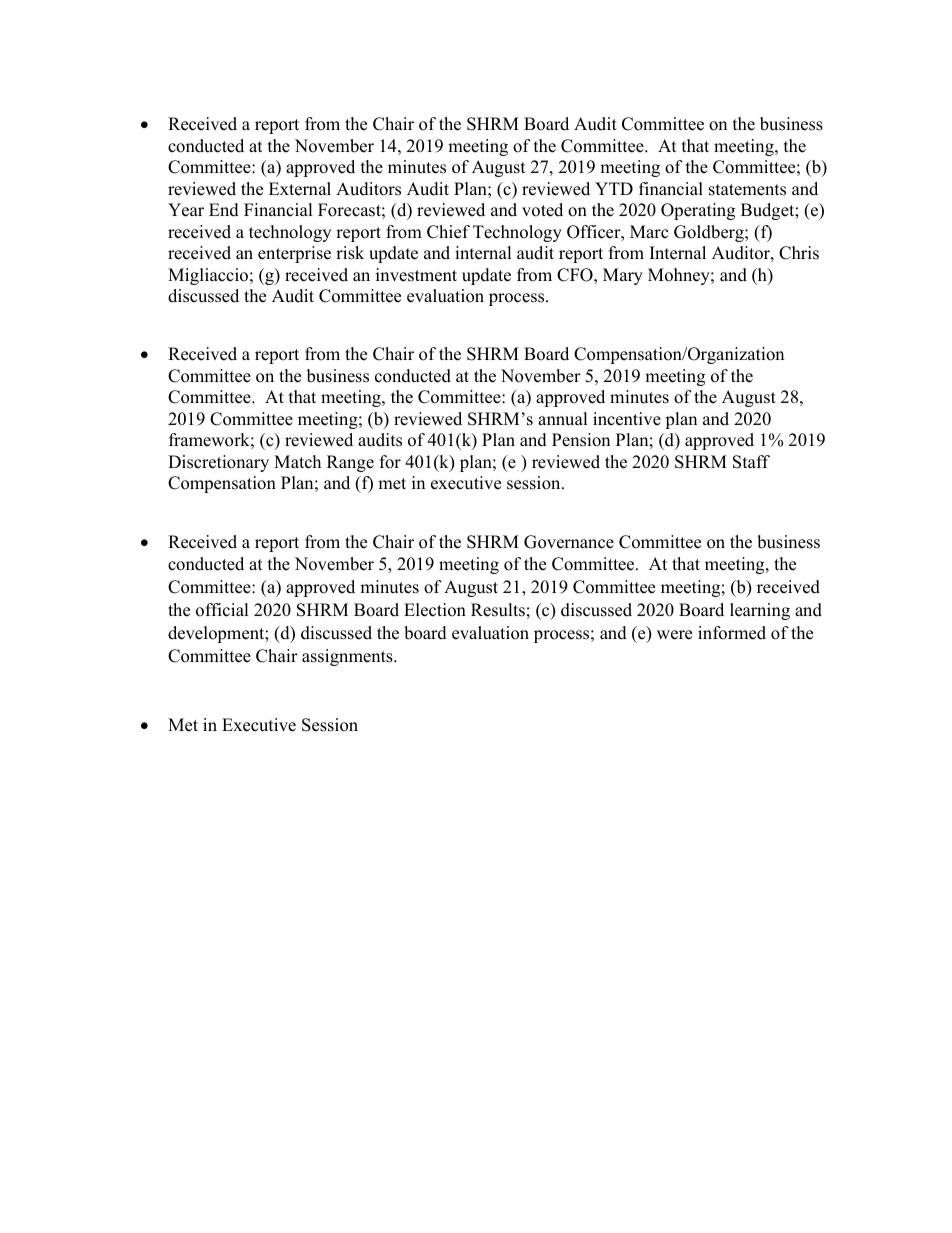 The image size is (952, 1233). Describe the element at coordinates (542, 210) in the image. I see `voted` at that location.
